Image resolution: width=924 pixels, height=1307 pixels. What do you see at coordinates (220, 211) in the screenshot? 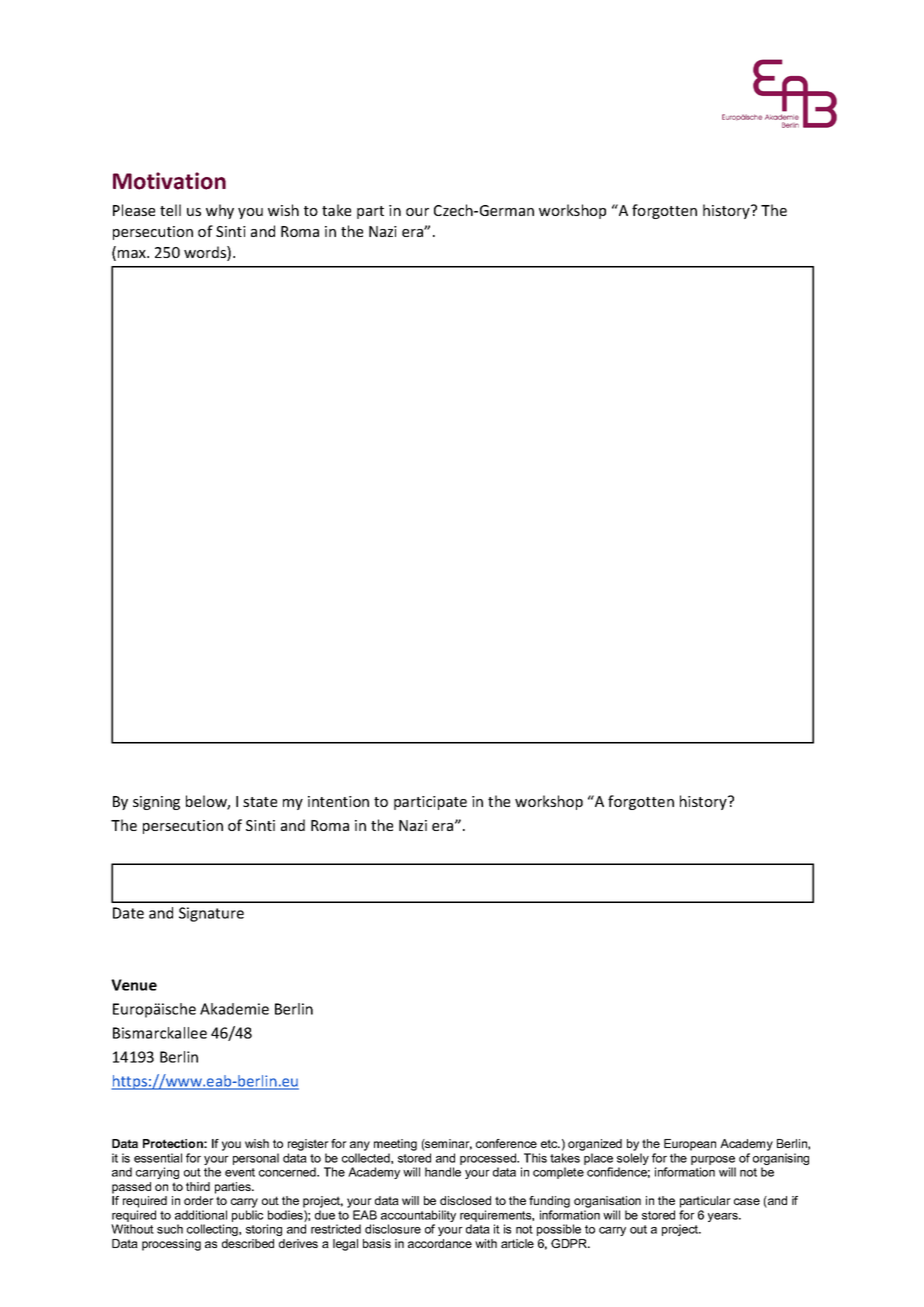
I see `why` at bounding box center [220, 211].
